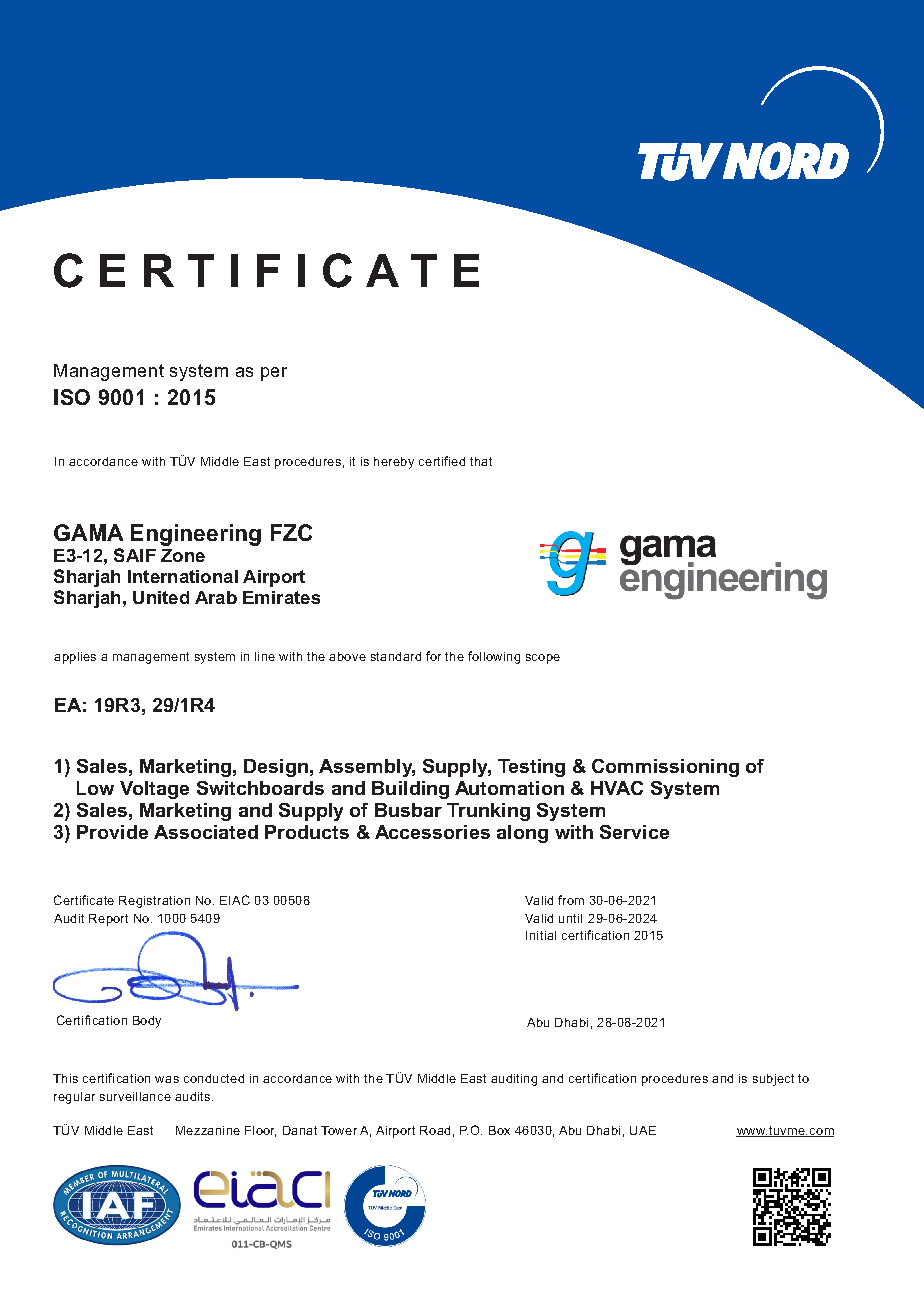 This image has width=924, height=1308. What do you see at coordinates (442, 461) in the image?
I see `certified` at bounding box center [442, 461].
